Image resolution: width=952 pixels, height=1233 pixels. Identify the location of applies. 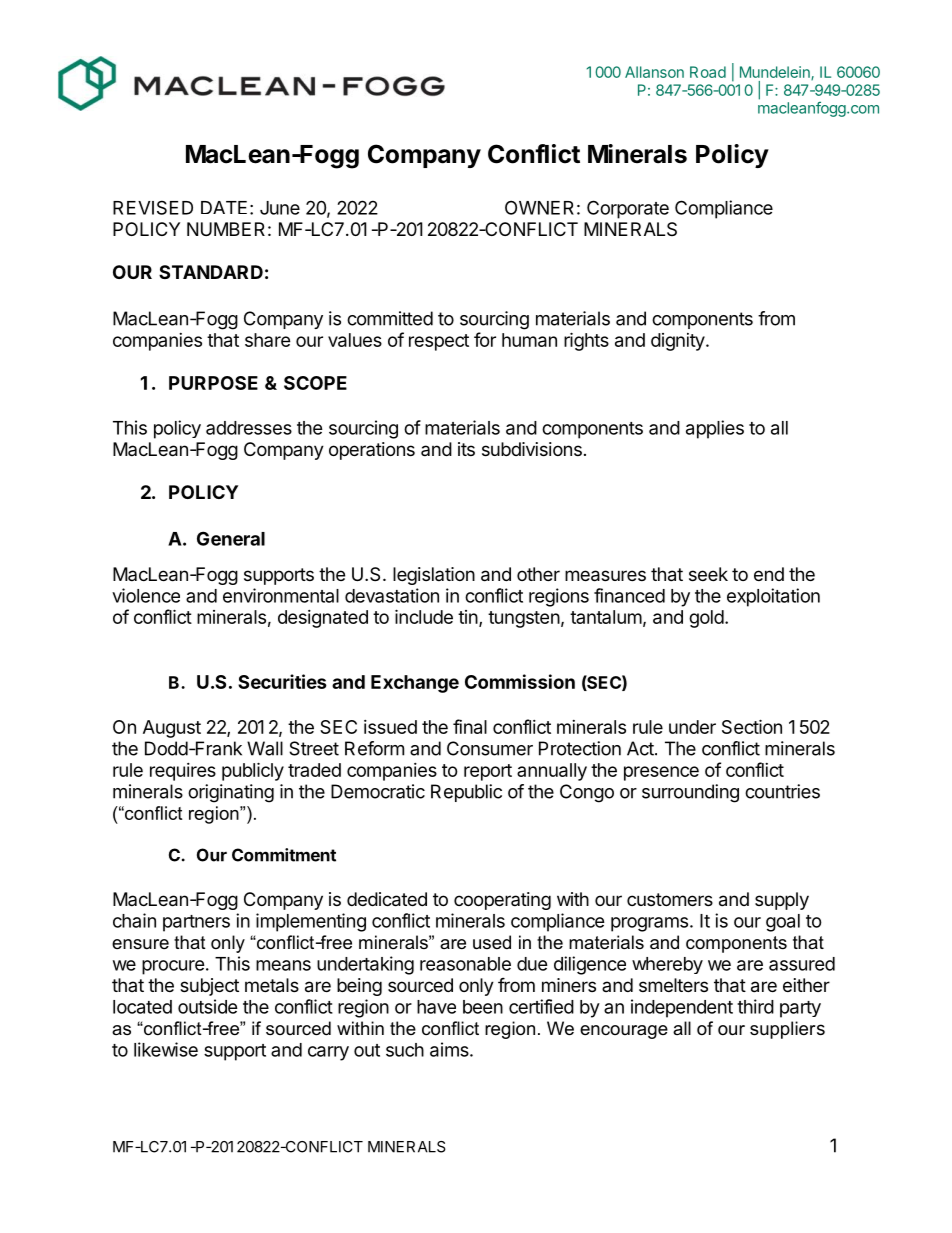
(715, 429).
